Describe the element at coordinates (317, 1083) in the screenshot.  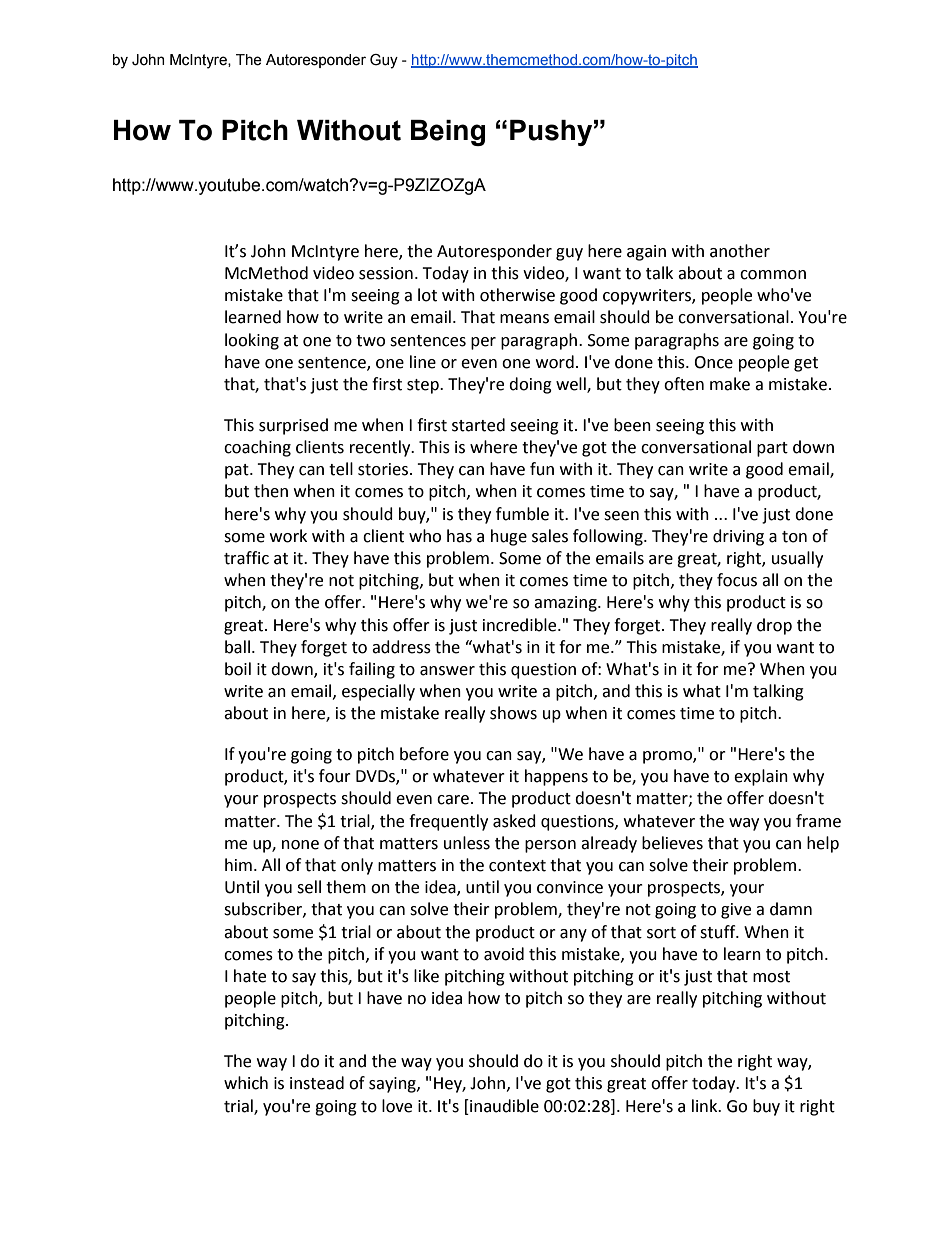
I see `instead` at that location.
